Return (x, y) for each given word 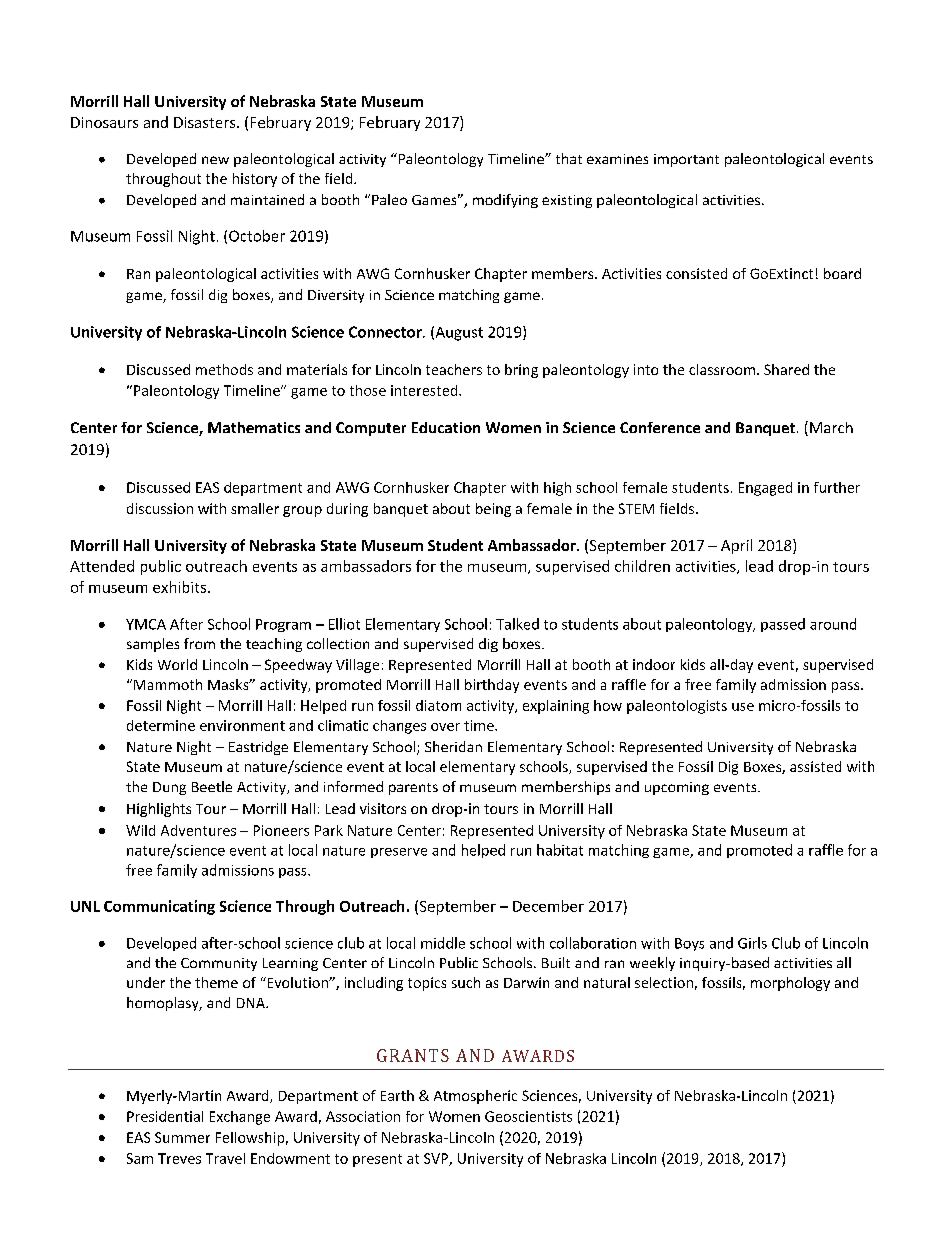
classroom (722, 369)
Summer (182, 1137)
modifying (505, 201)
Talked (517, 624)
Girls (752, 943)
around (833, 624)
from (199, 643)
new (215, 160)
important (686, 160)
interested (425, 390)
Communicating (159, 907)
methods (224, 369)
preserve (399, 853)
